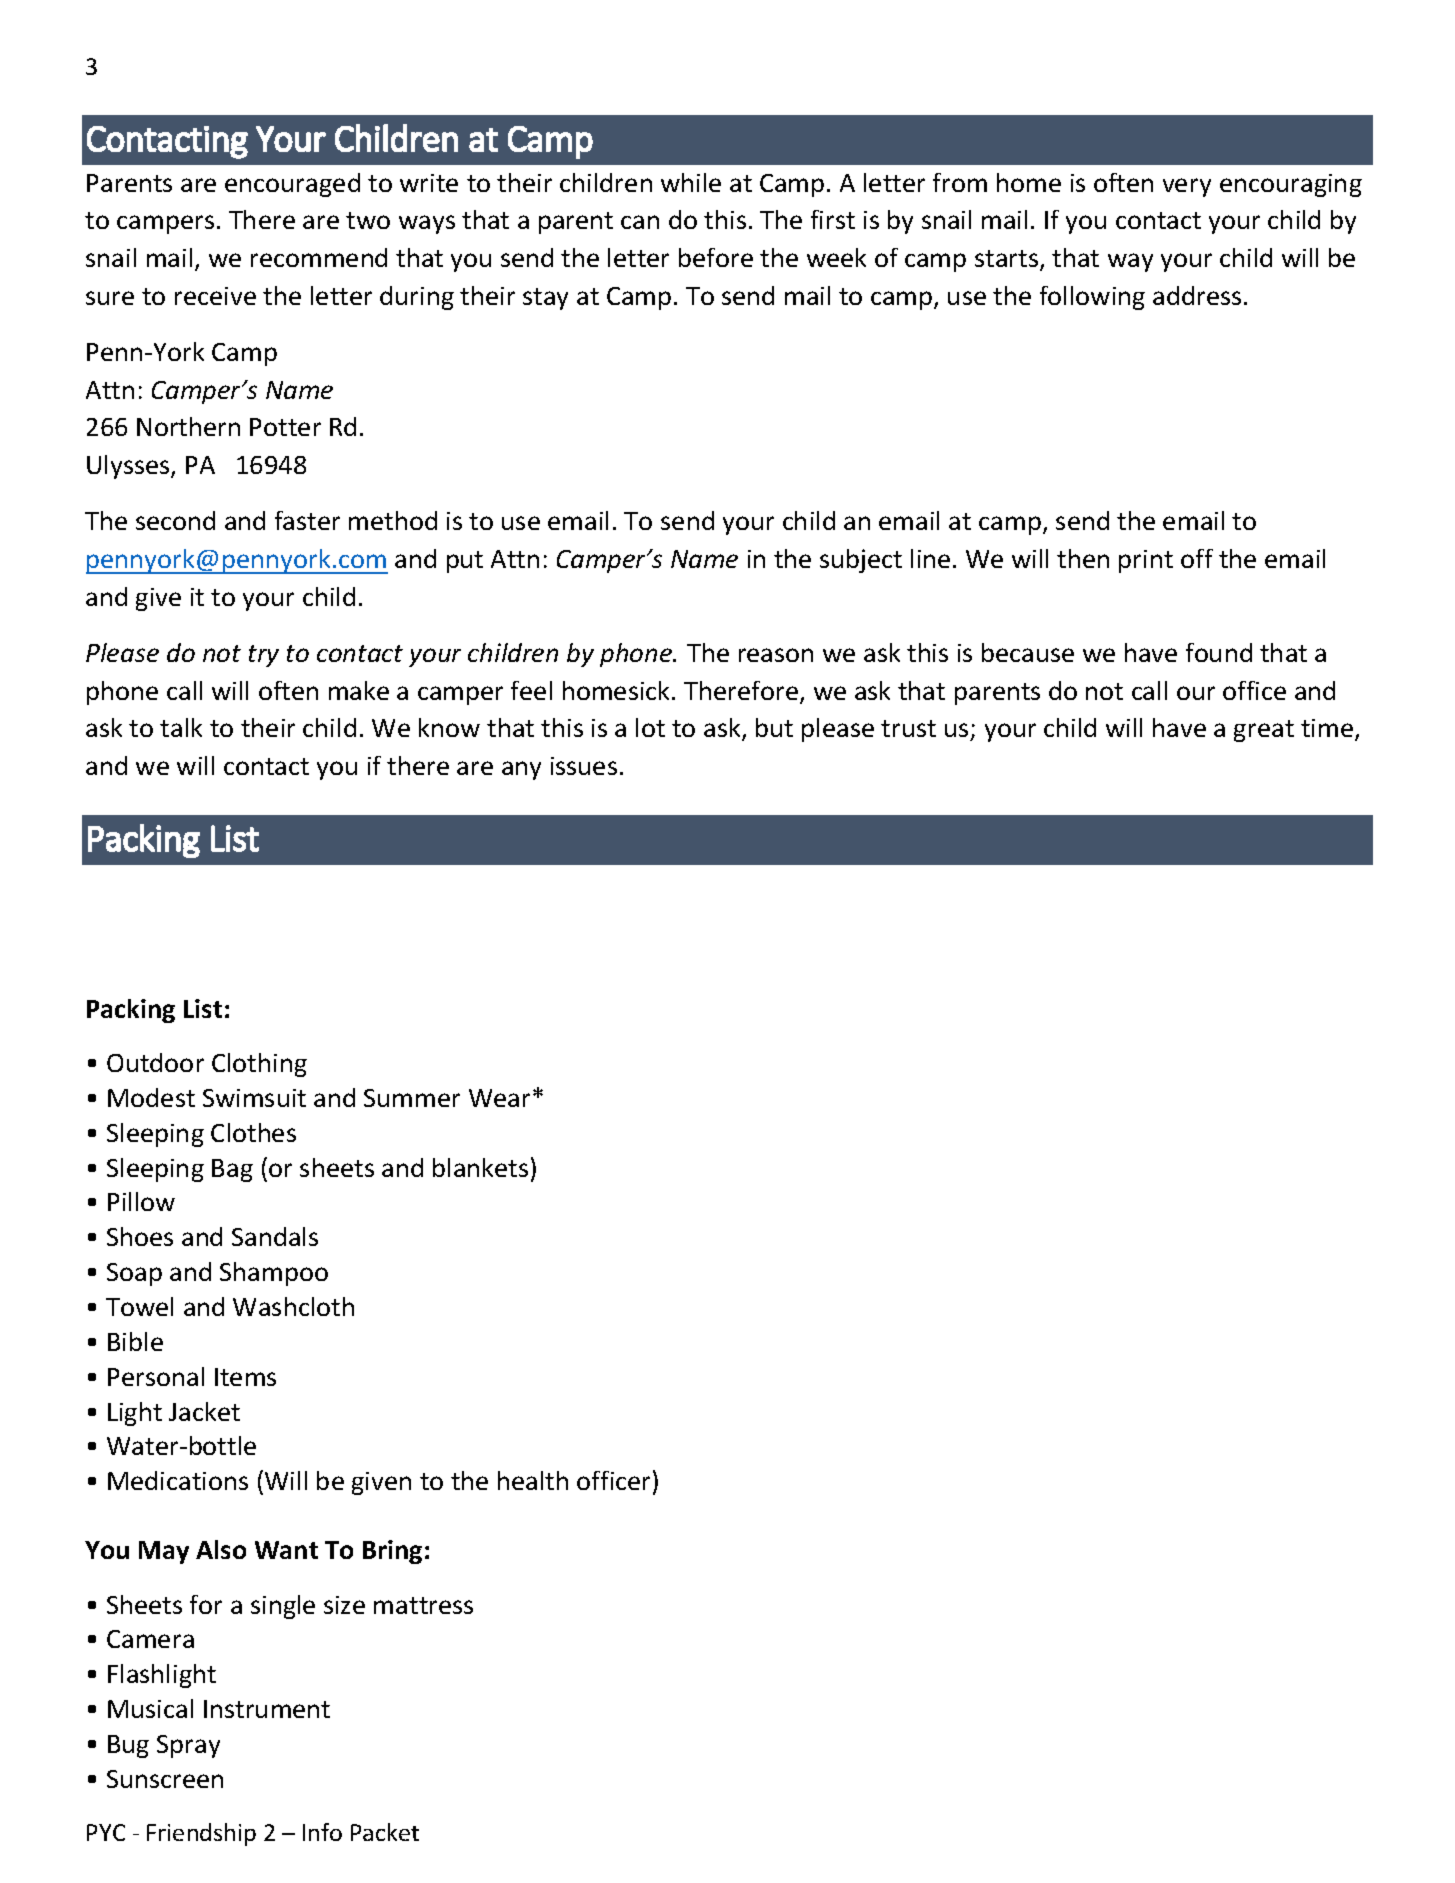 This document has height=1883, width=1455. Describe the element at coordinates (533, 1480) in the document. I see `health` at that location.
